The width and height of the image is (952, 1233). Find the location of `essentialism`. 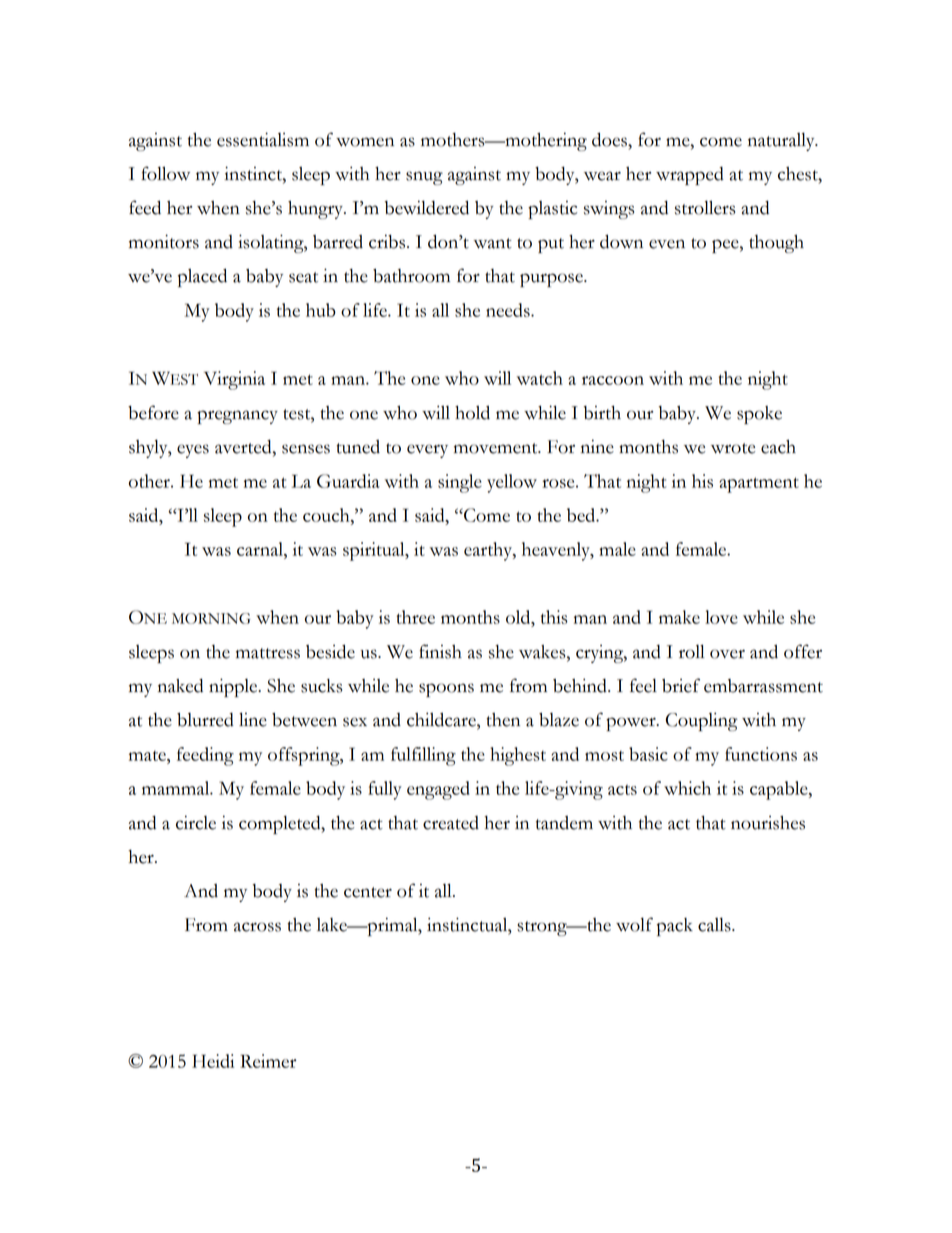

essentialism is located at coordinates (263, 139).
